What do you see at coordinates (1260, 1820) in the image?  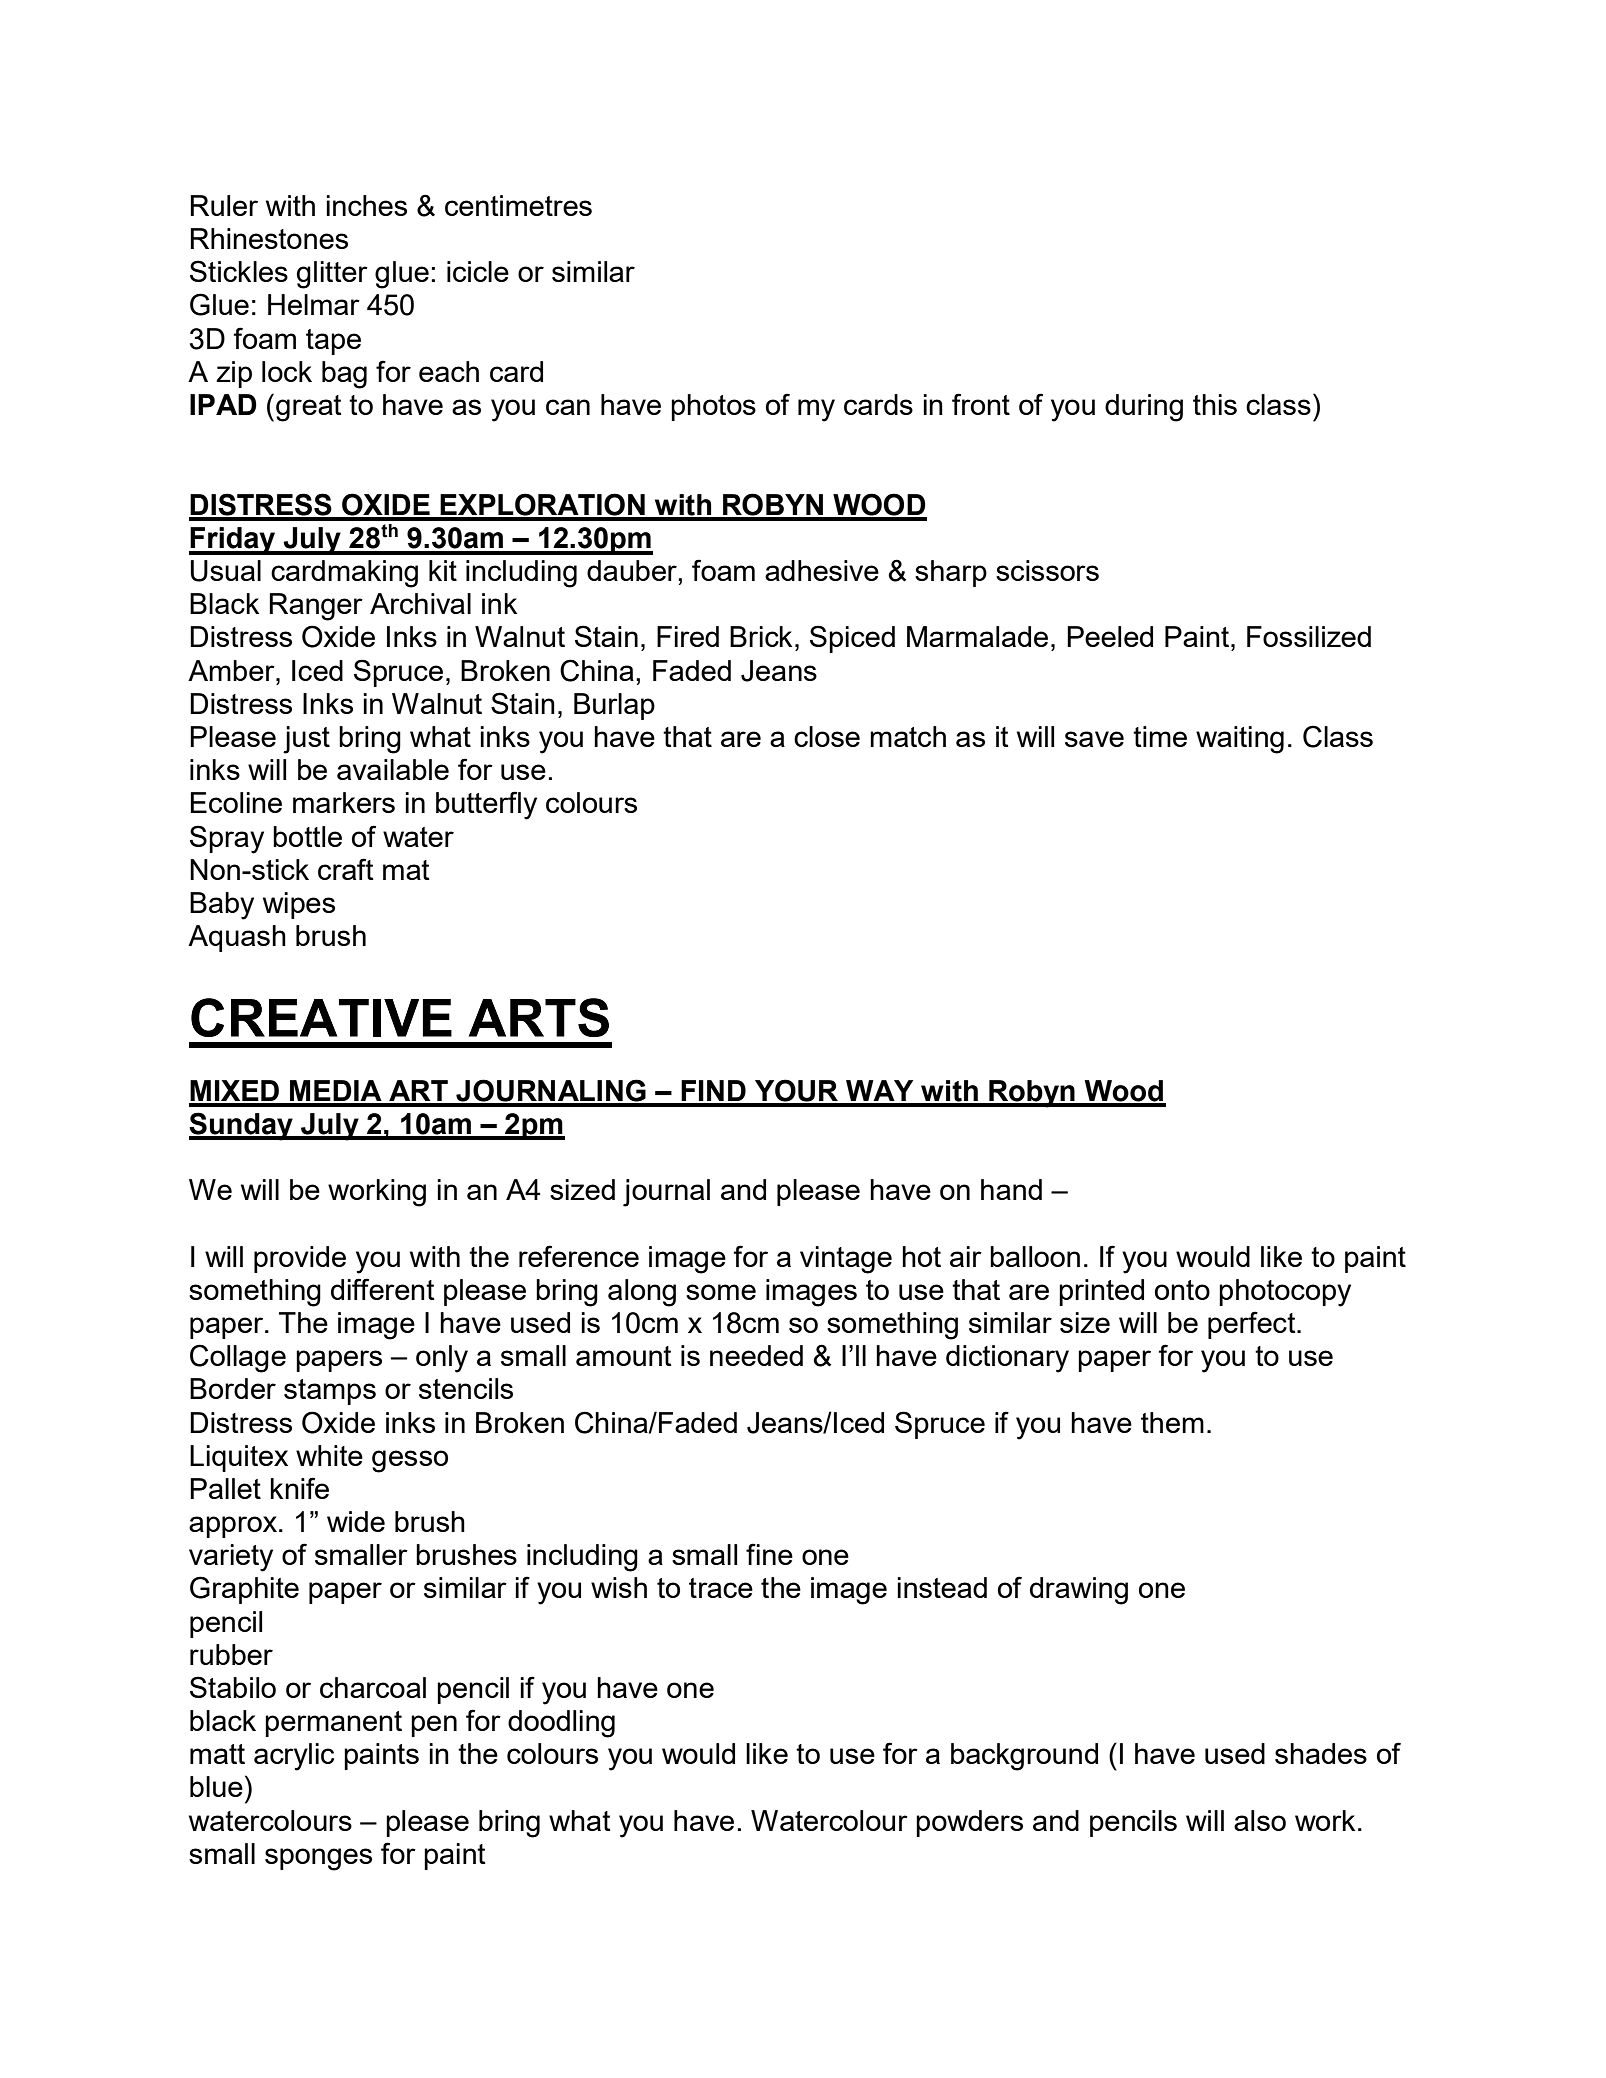 I see `also` at bounding box center [1260, 1820].
